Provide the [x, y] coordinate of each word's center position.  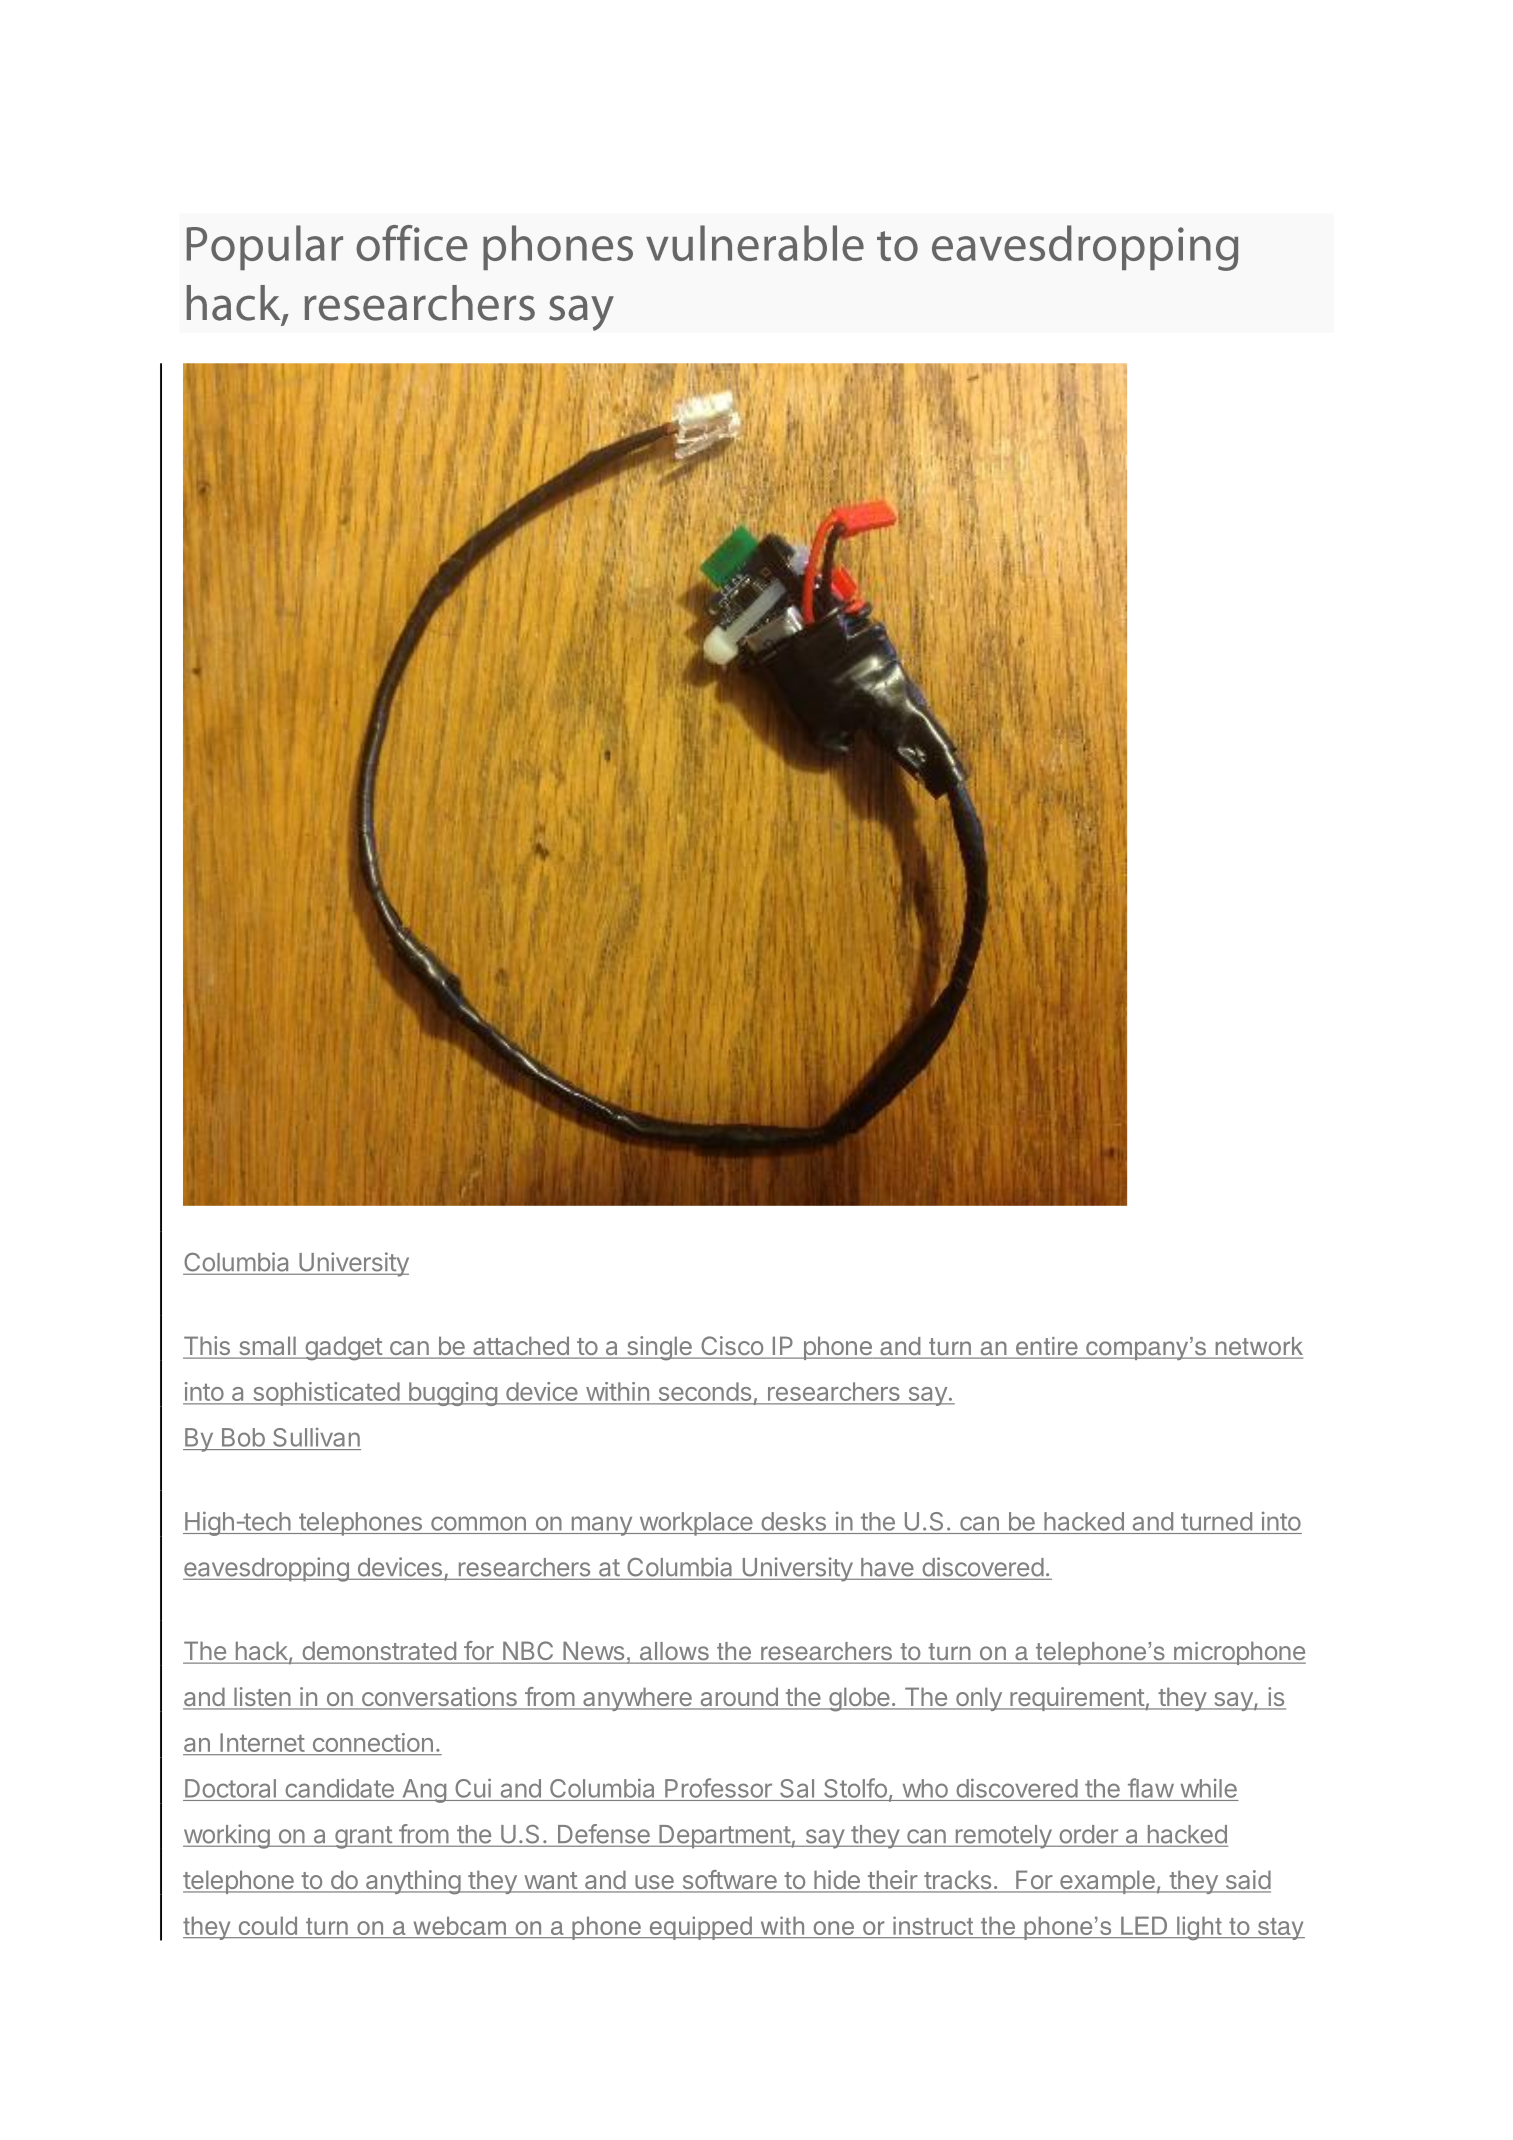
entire [1047, 1347]
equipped [700, 1928]
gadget [343, 1348]
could [268, 1926]
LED [1144, 1926]
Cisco [732, 1347]
